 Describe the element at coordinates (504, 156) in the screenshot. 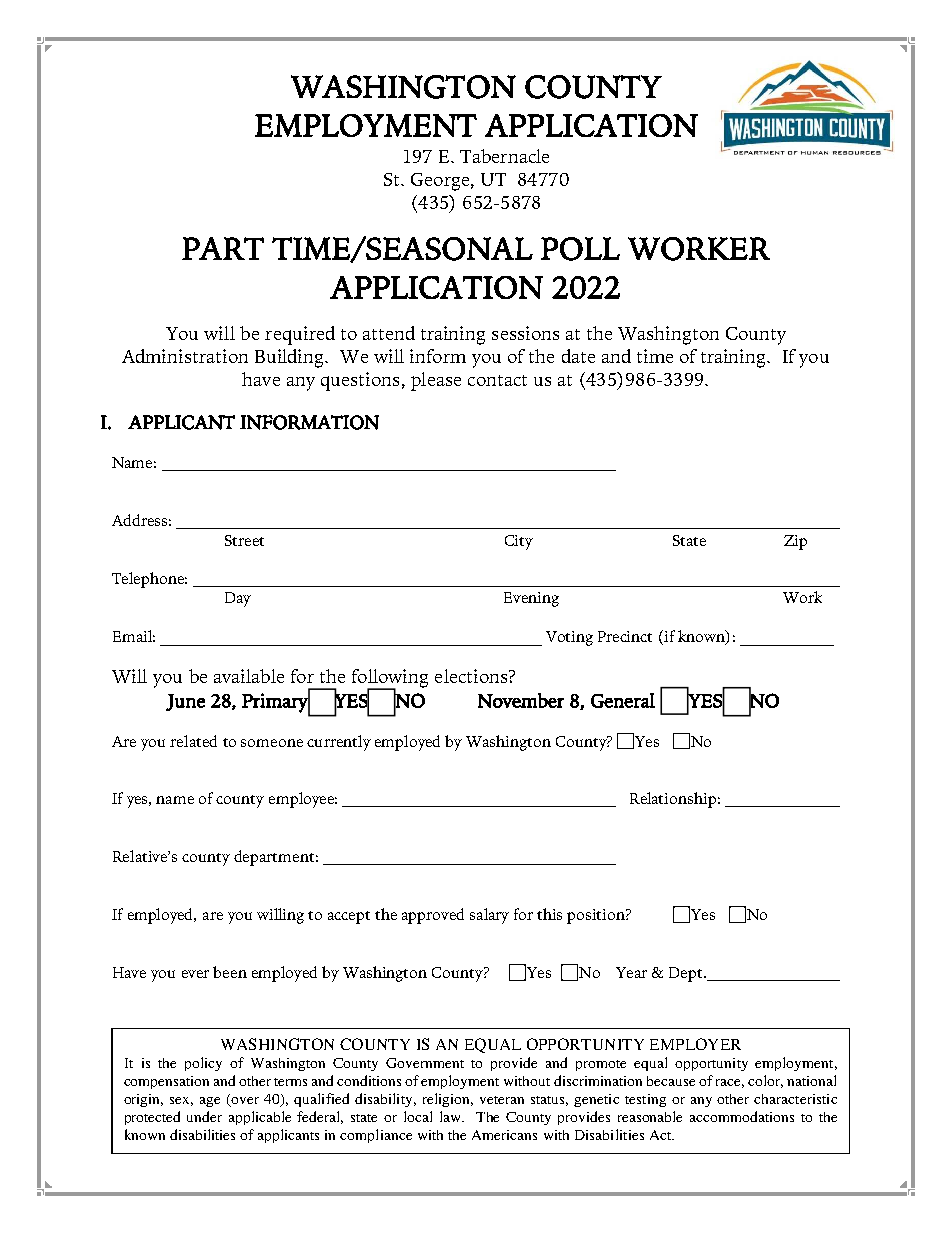

I see `Tabernacle` at that location.
